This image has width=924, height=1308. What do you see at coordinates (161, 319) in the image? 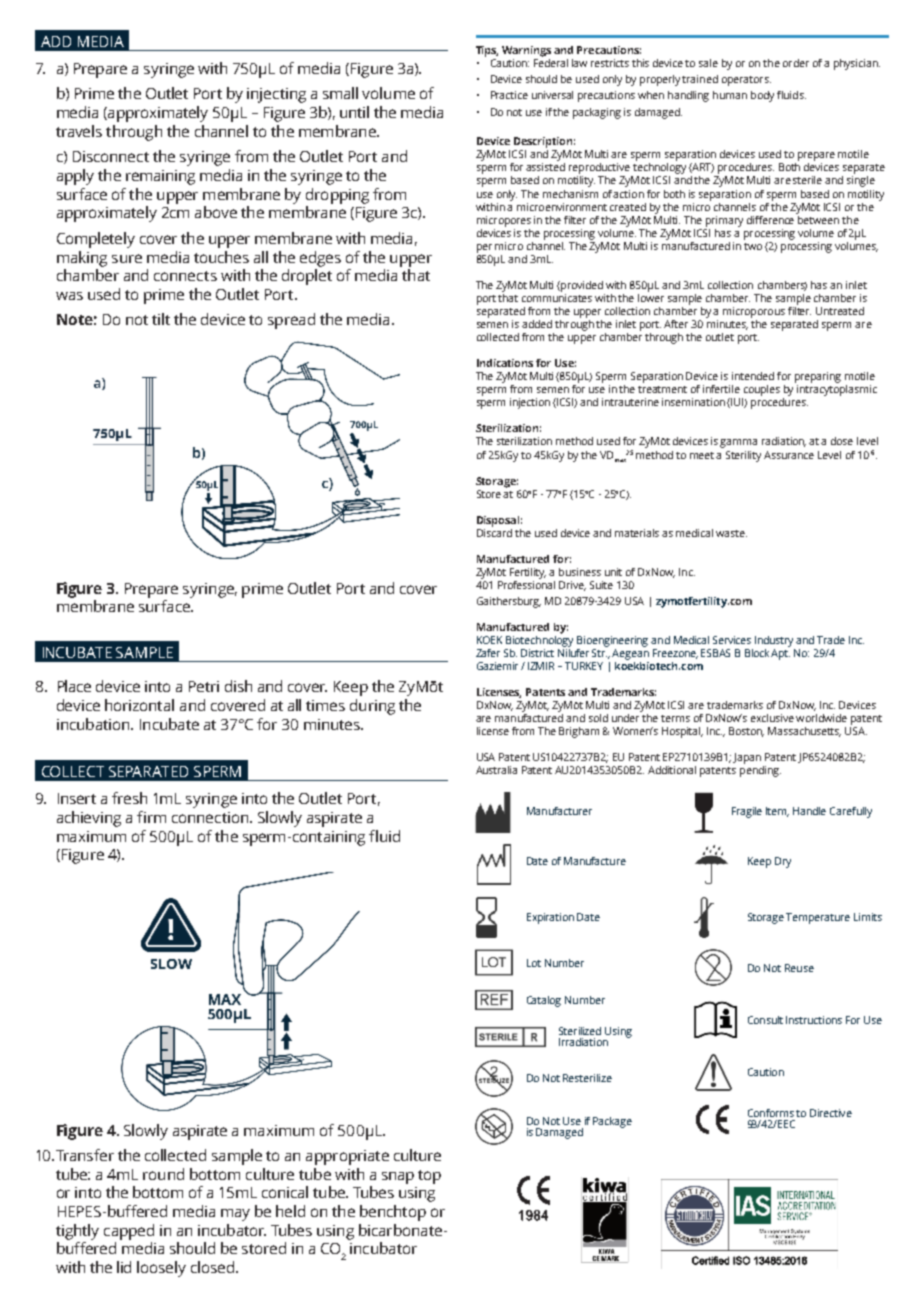
I see `tilt` at bounding box center [161, 319].
